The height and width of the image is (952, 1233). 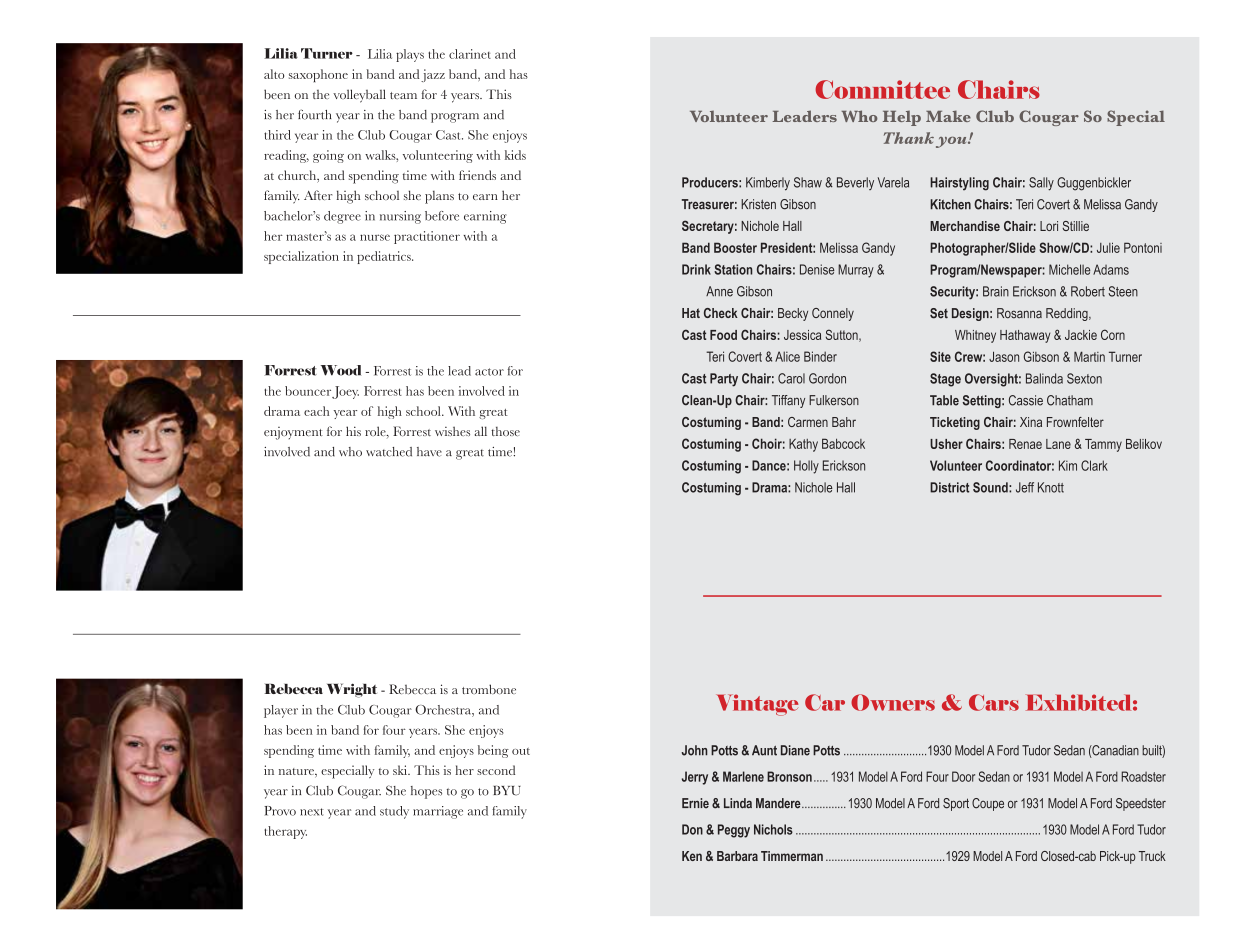 I want to click on Peggy, so click(x=734, y=831).
